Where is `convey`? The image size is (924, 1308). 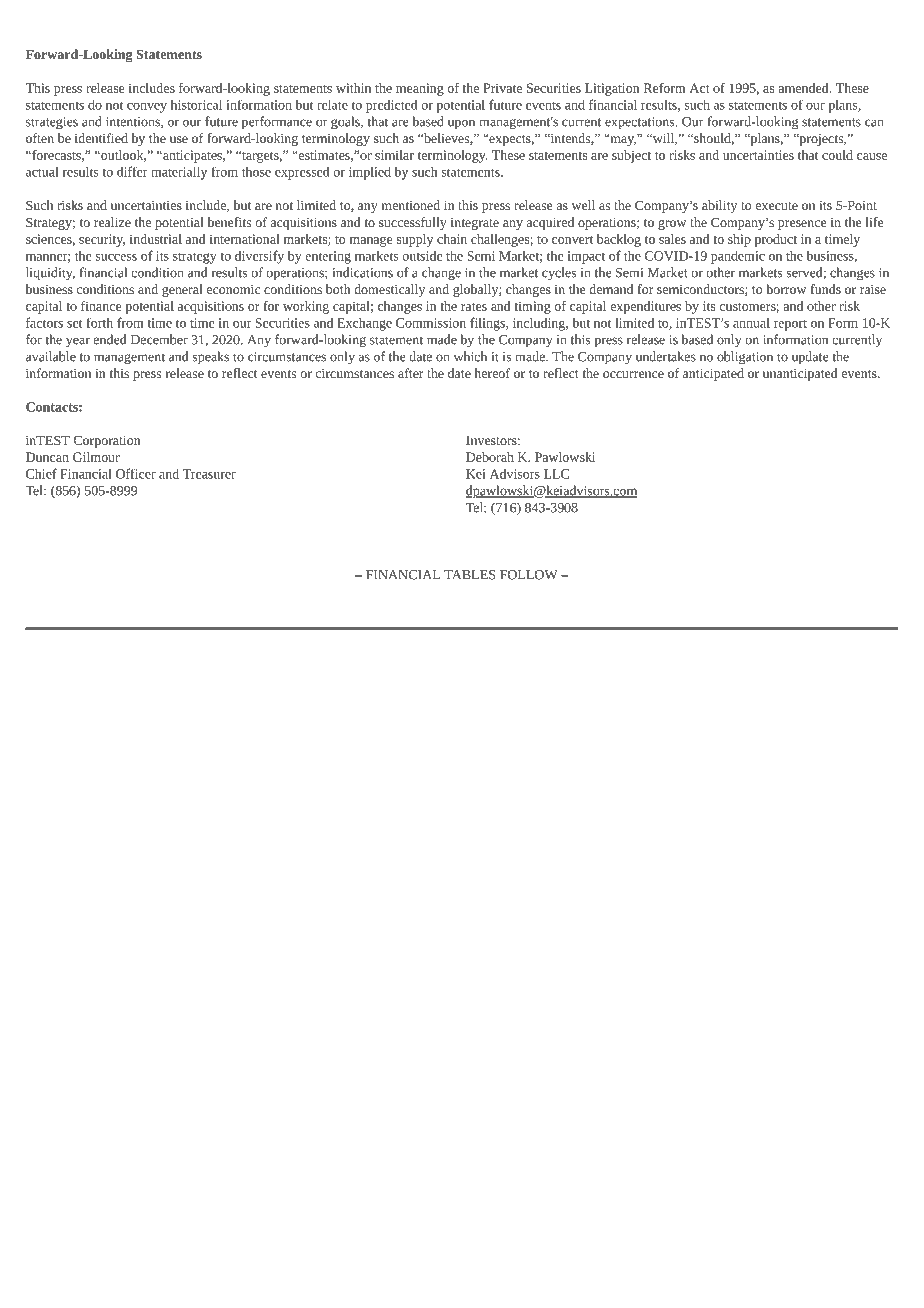
convey is located at coordinates (147, 108).
